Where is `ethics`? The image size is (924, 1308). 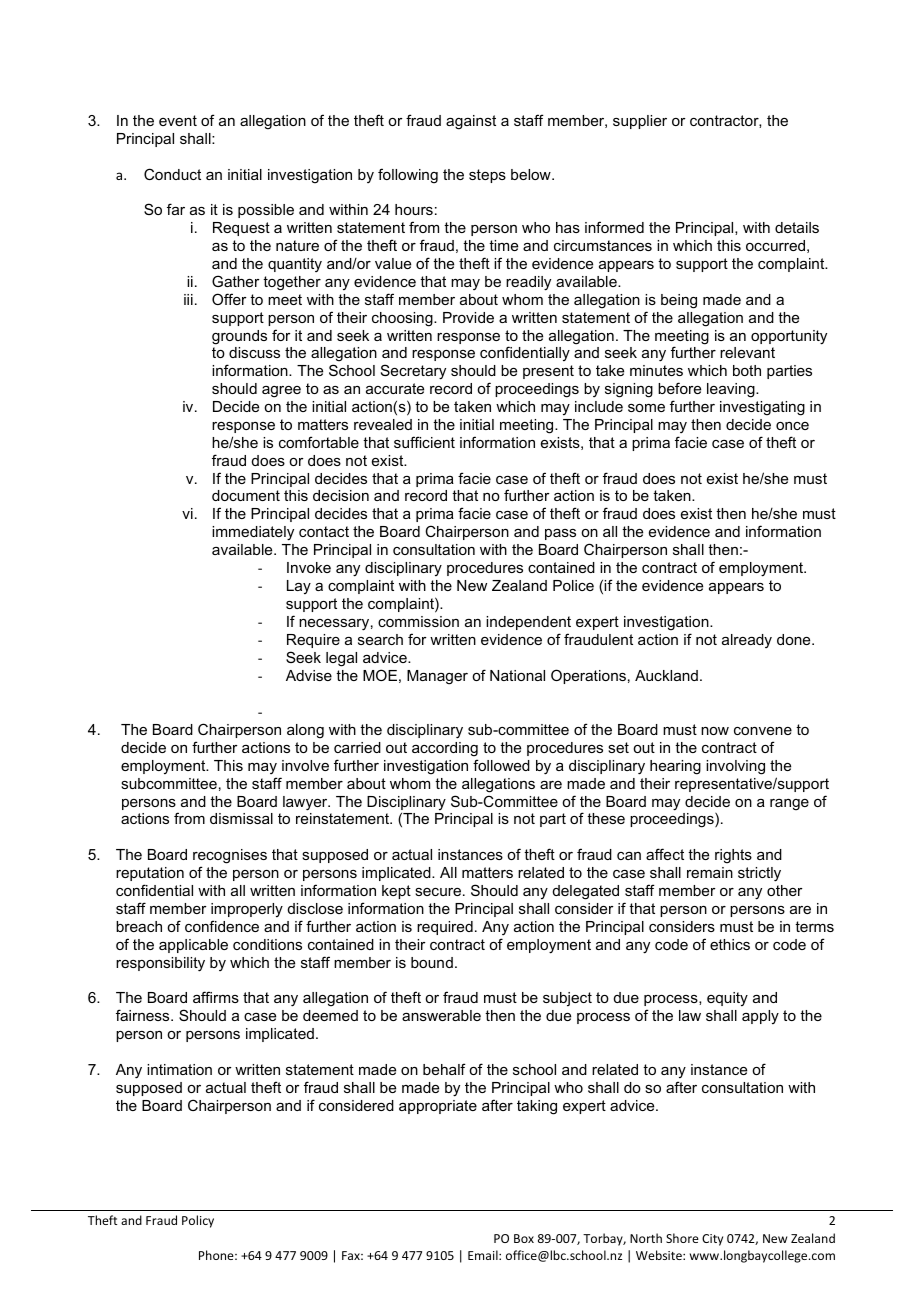
ethics is located at coordinates (730, 944).
